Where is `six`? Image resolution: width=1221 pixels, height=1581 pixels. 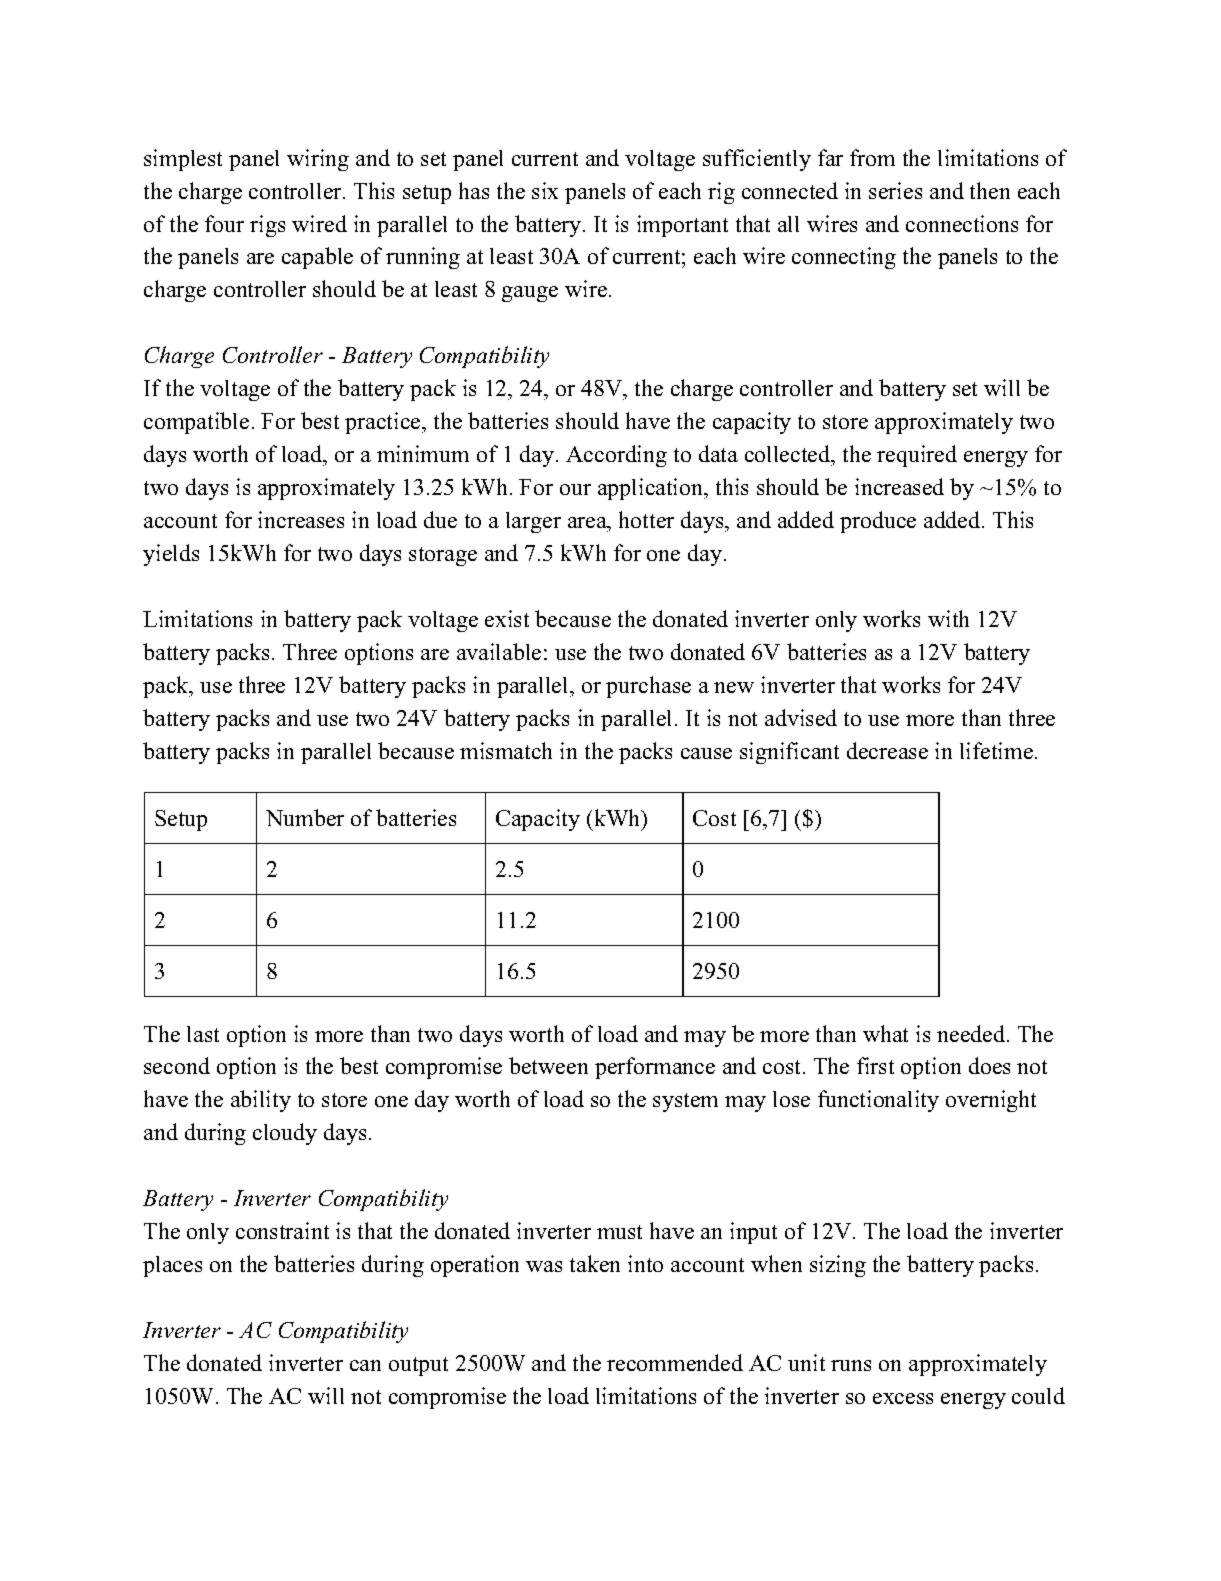 six is located at coordinates (545, 190).
